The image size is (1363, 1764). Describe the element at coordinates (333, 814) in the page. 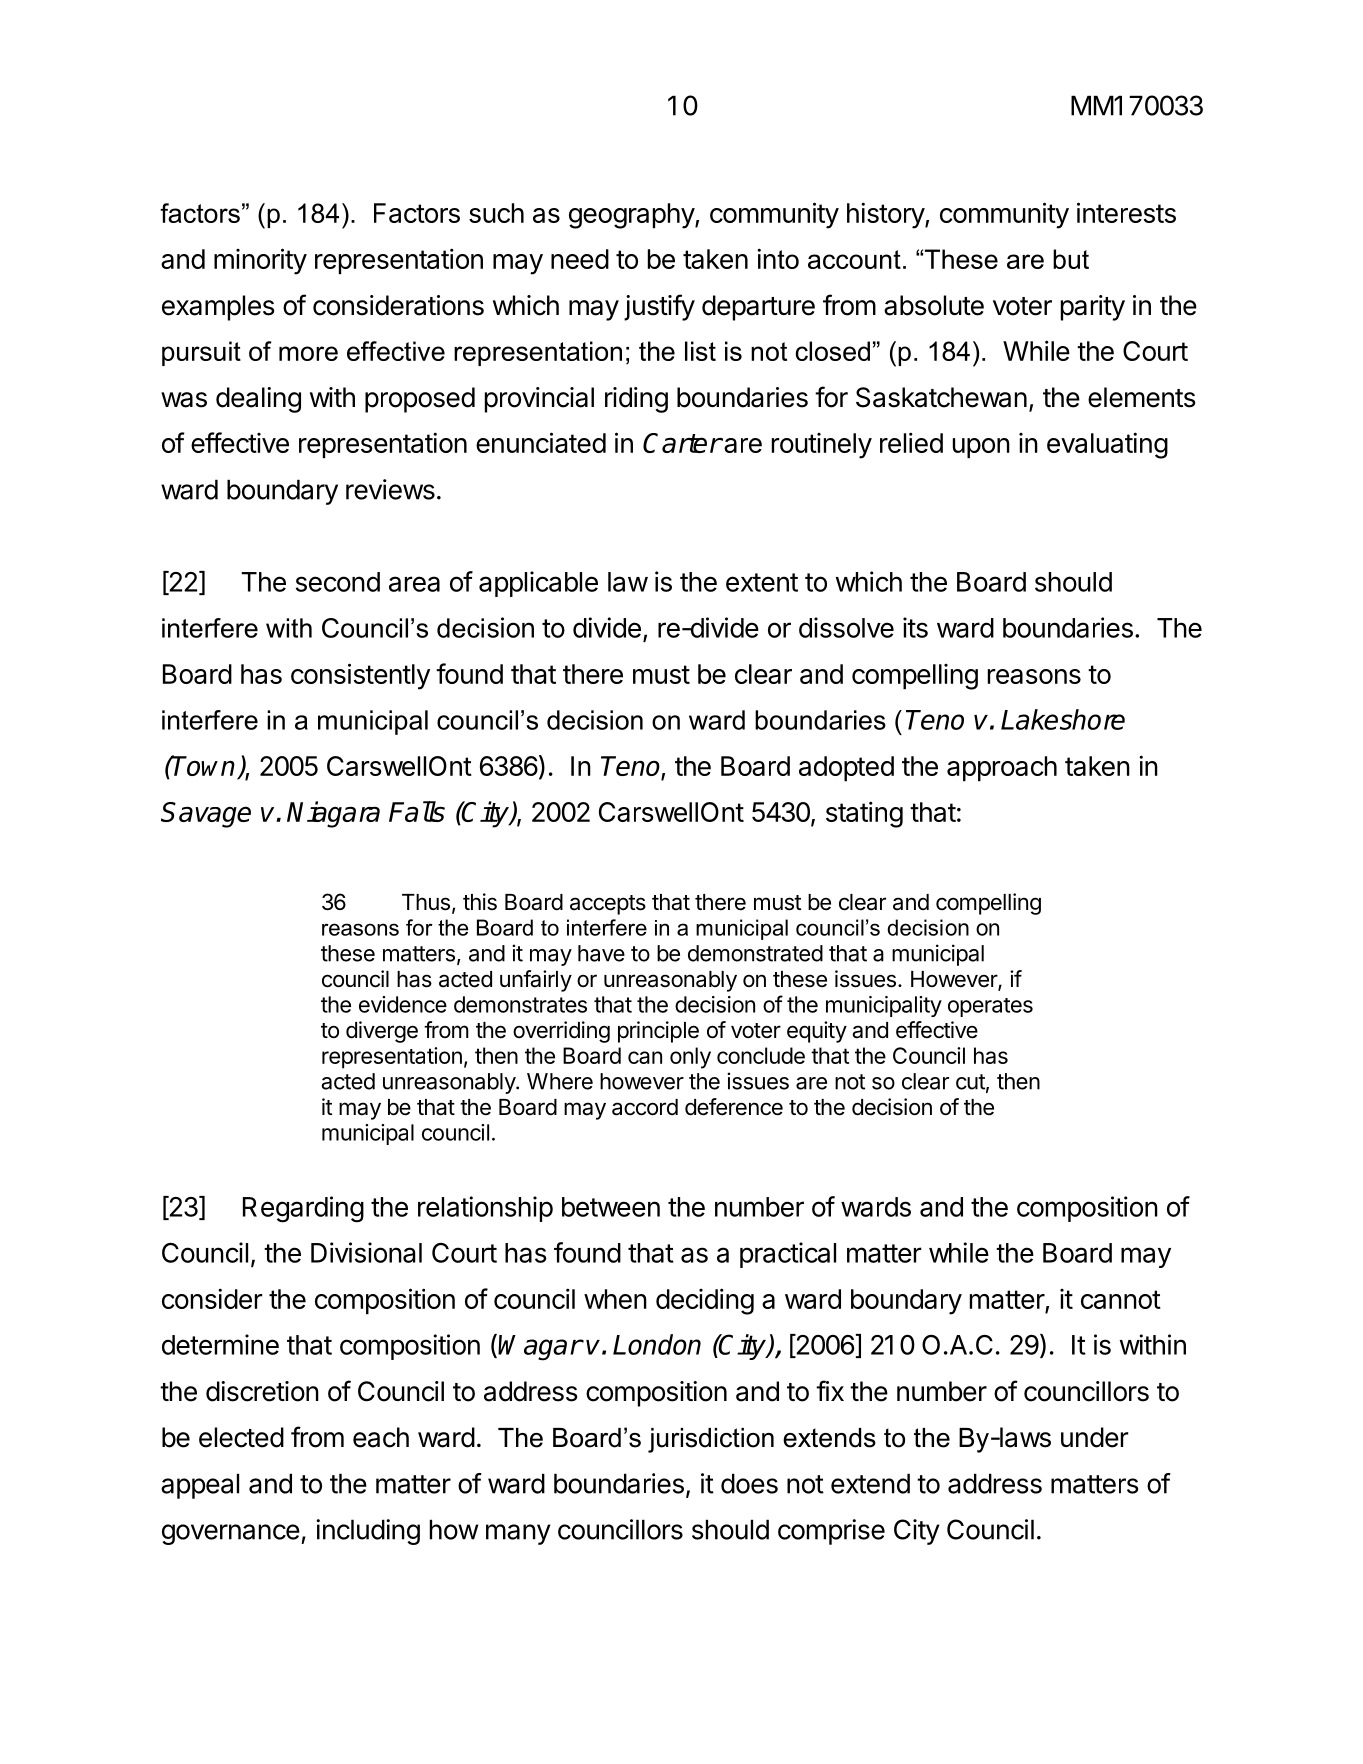

I see `Niagara` at that location.
